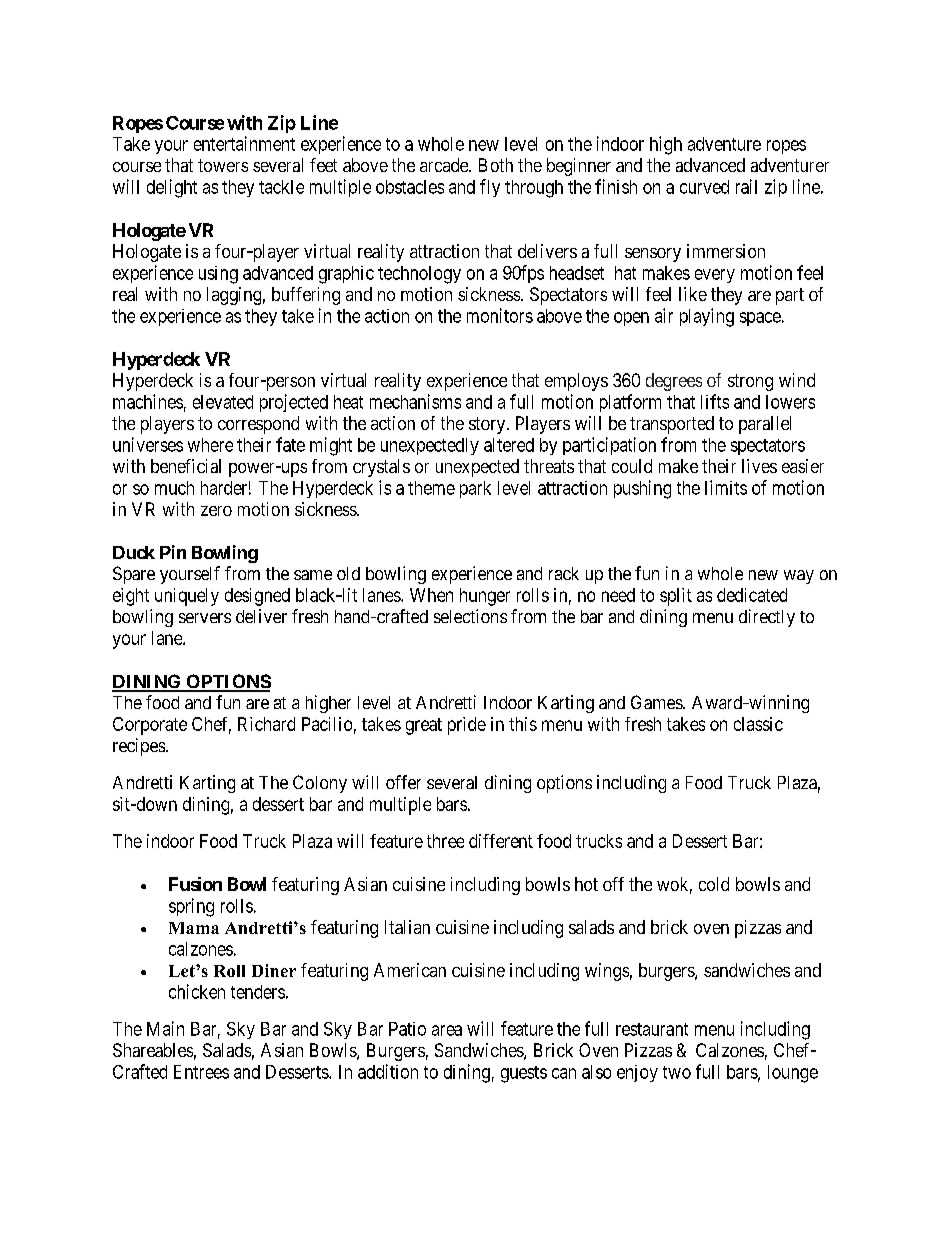 This page has height=1233, width=952. Describe the element at coordinates (475, 489) in the page. I see `park` at that location.
